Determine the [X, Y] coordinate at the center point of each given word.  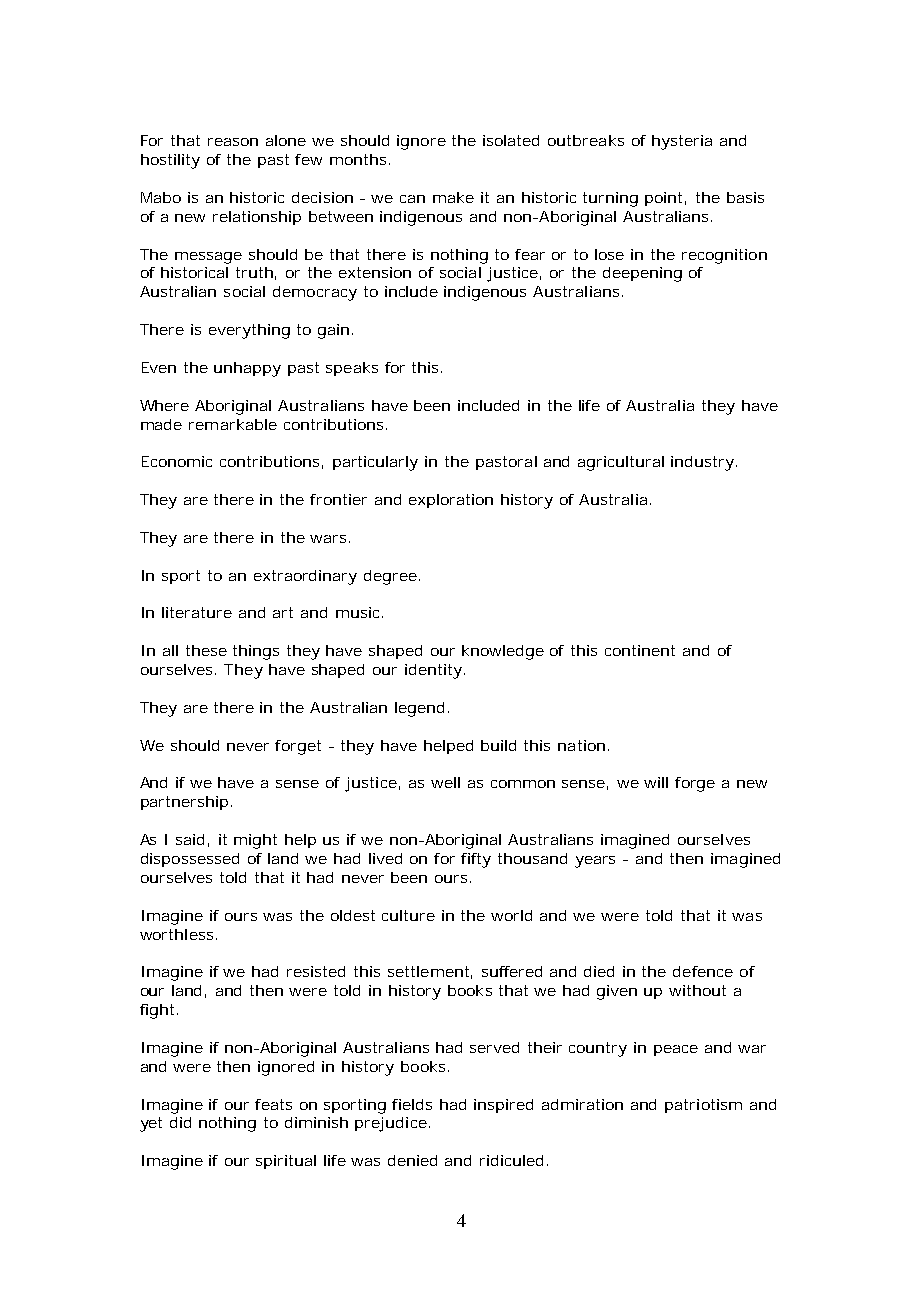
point [665, 199]
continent [640, 650]
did [180, 1122]
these [206, 650]
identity [433, 671]
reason [233, 142]
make [453, 197]
